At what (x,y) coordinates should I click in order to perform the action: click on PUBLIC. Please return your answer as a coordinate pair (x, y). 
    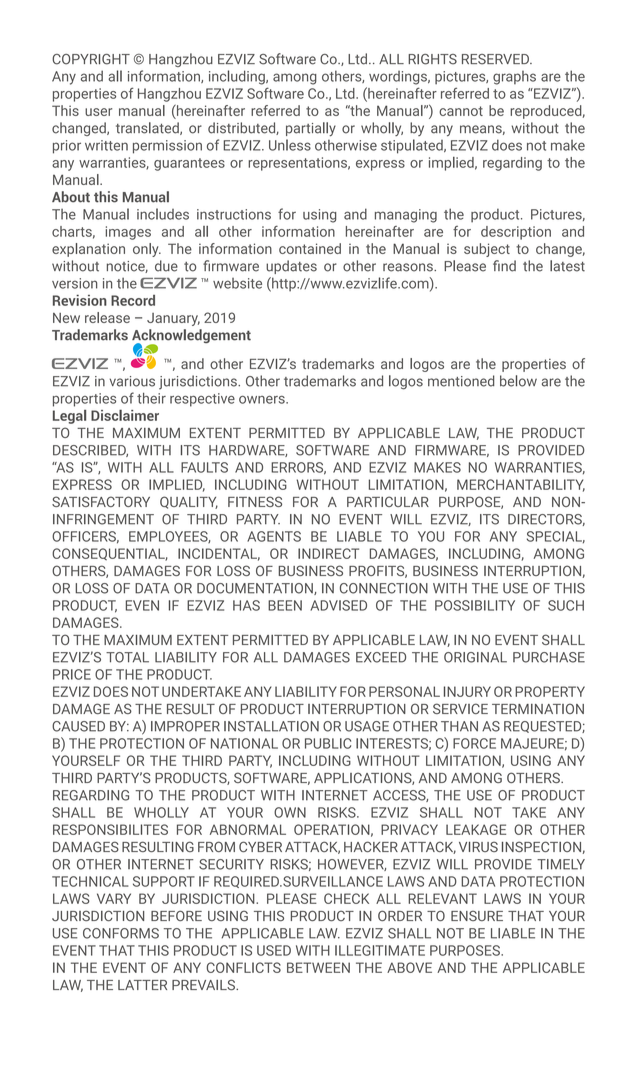
    Looking at the image, I should click on (328, 743).
